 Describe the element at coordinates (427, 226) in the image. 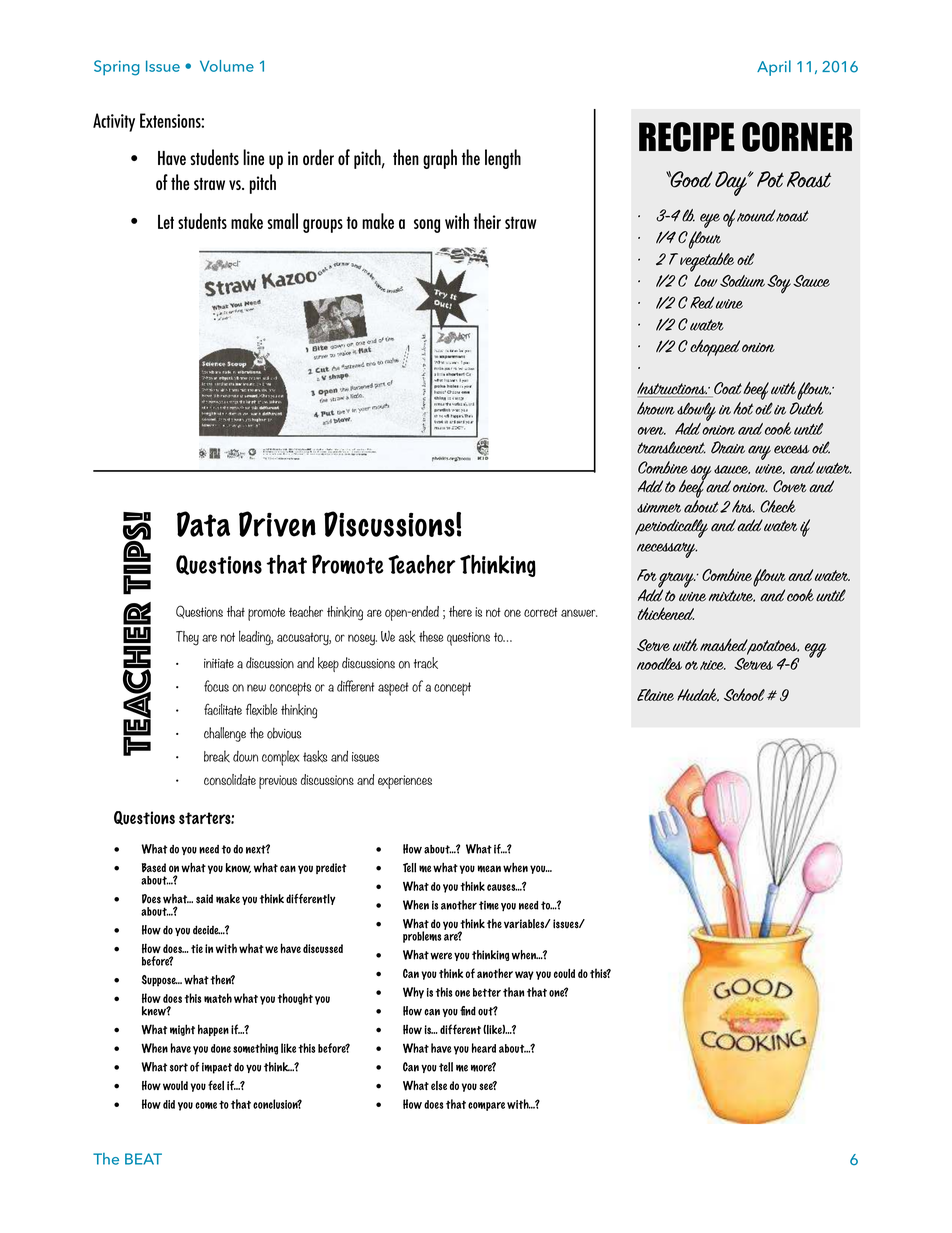

I see `song` at that location.
